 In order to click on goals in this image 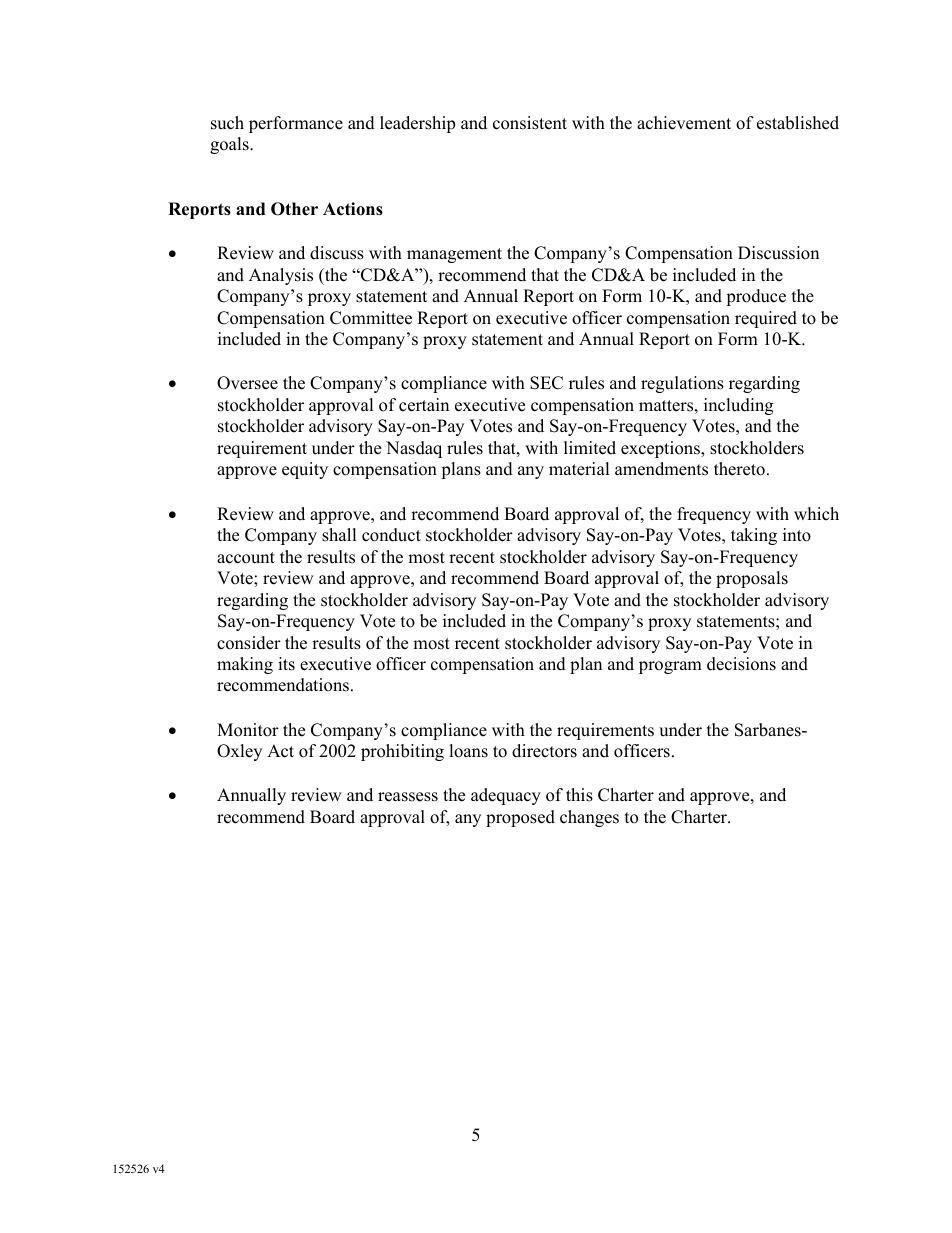, I will do `click(230, 145)`.
